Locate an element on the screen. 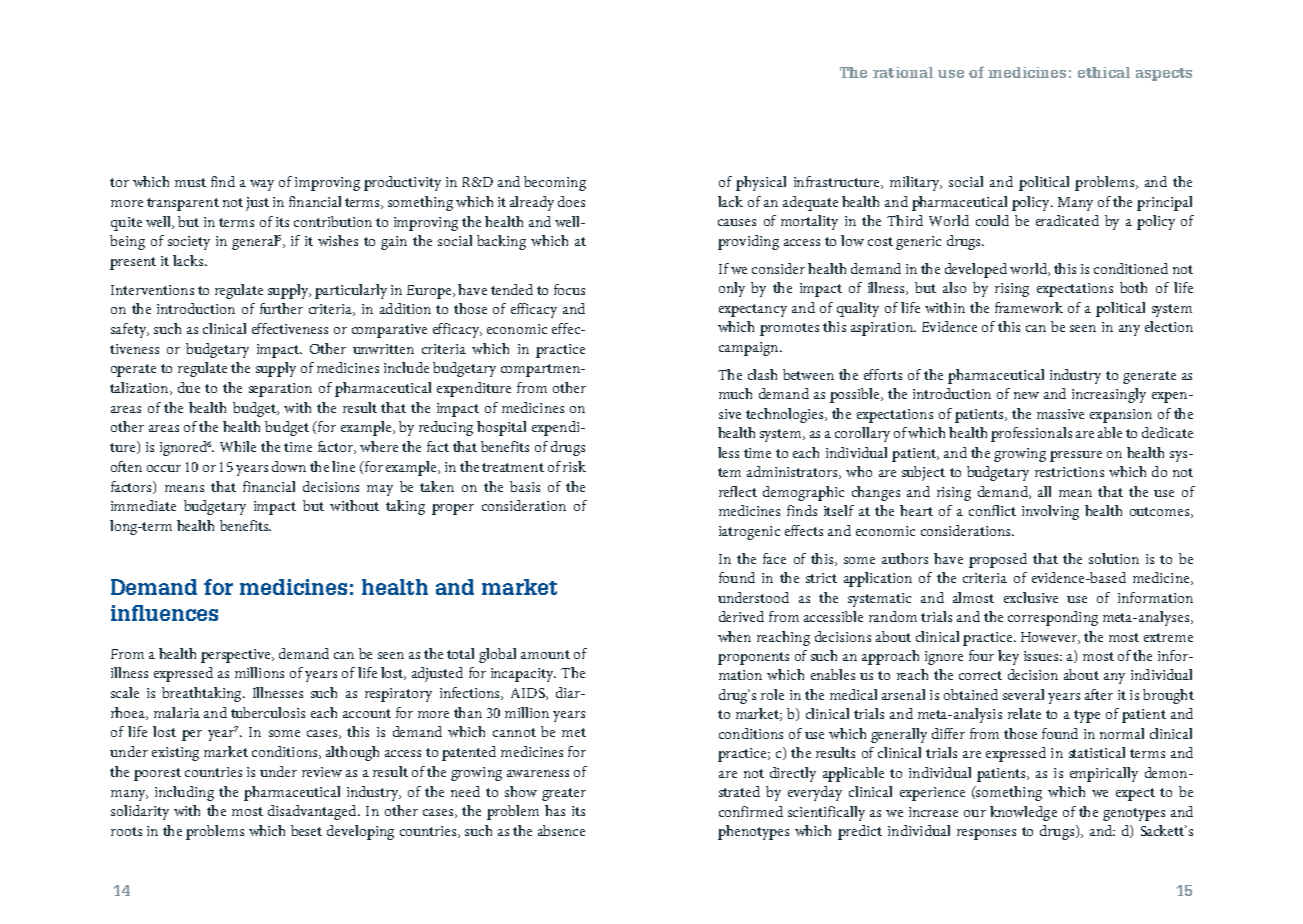  knowledge is located at coordinates (1023, 813).
